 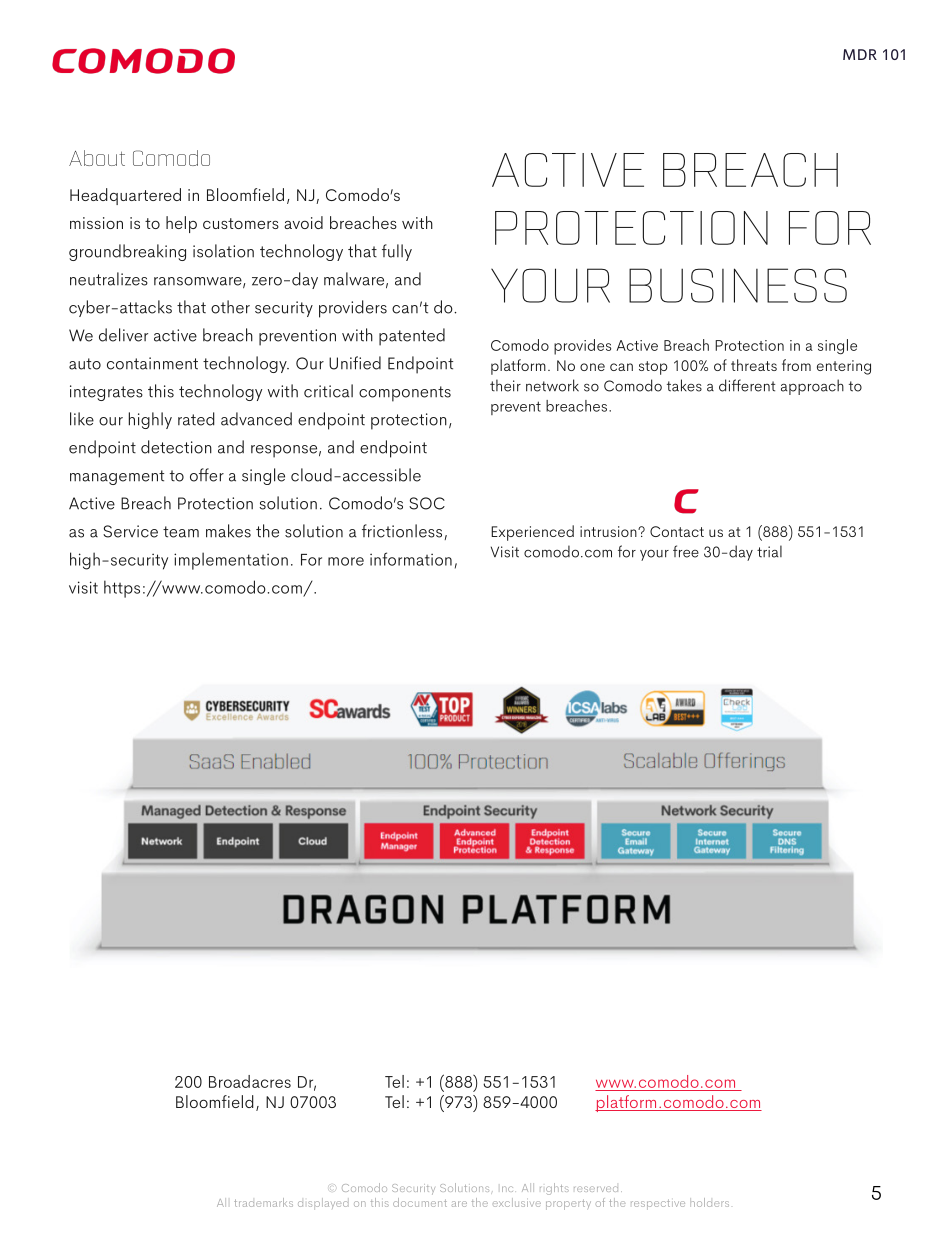 What do you see at coordinates (411, 559) in the screenshot?
I see `information` at bounding box center [411, 559].
